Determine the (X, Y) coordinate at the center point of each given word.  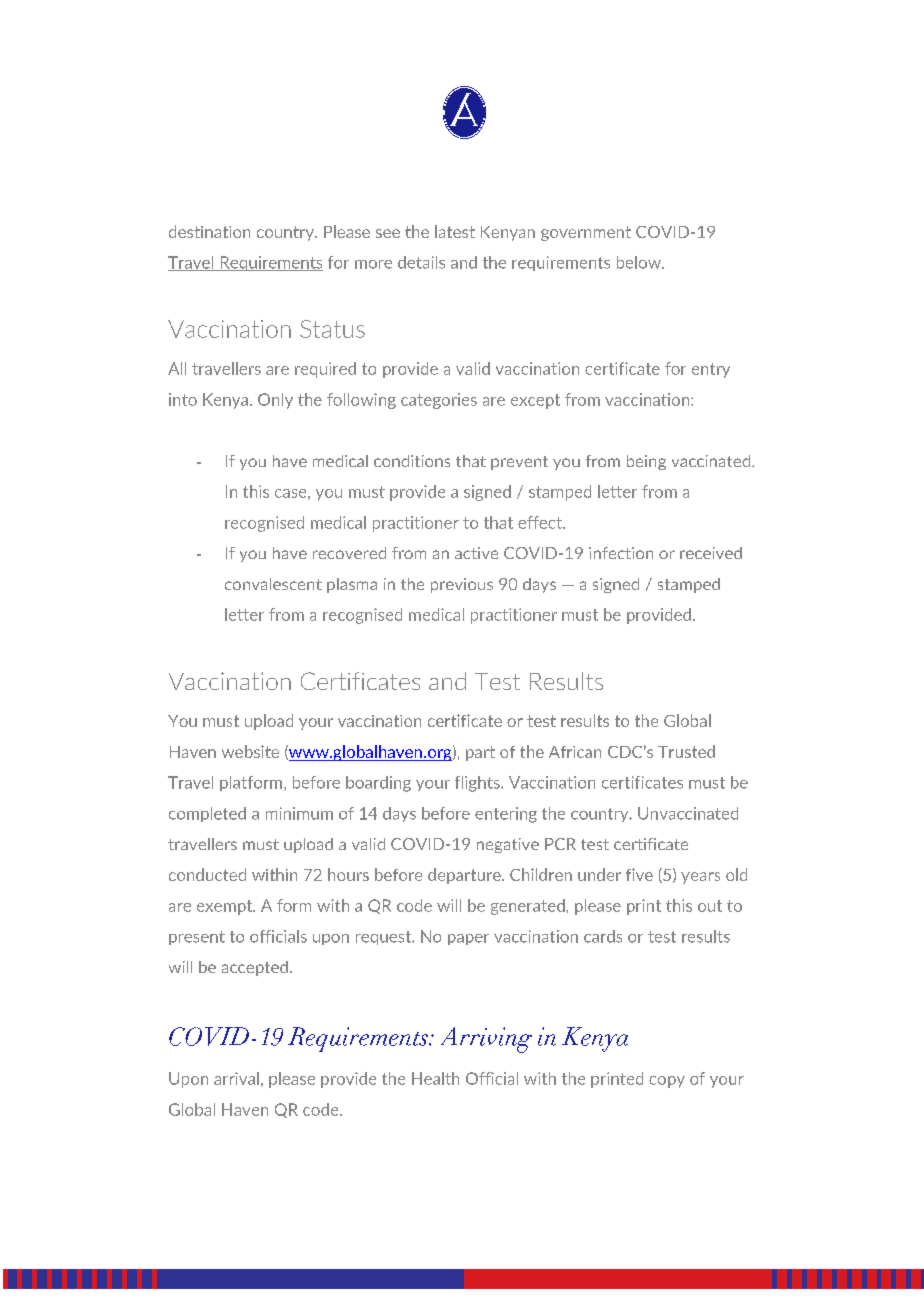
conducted (207, 874)
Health (435, 1078)
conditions (412, 461)
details (421, 262)
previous (462, 585)
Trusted (686, 751)
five (639, 874)
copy (667, 1082)
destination (209, 231)
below (640, 262)
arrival (236, 1078)
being (646, 462)
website (250, 751)
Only (275, 401)
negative (508, 845)
